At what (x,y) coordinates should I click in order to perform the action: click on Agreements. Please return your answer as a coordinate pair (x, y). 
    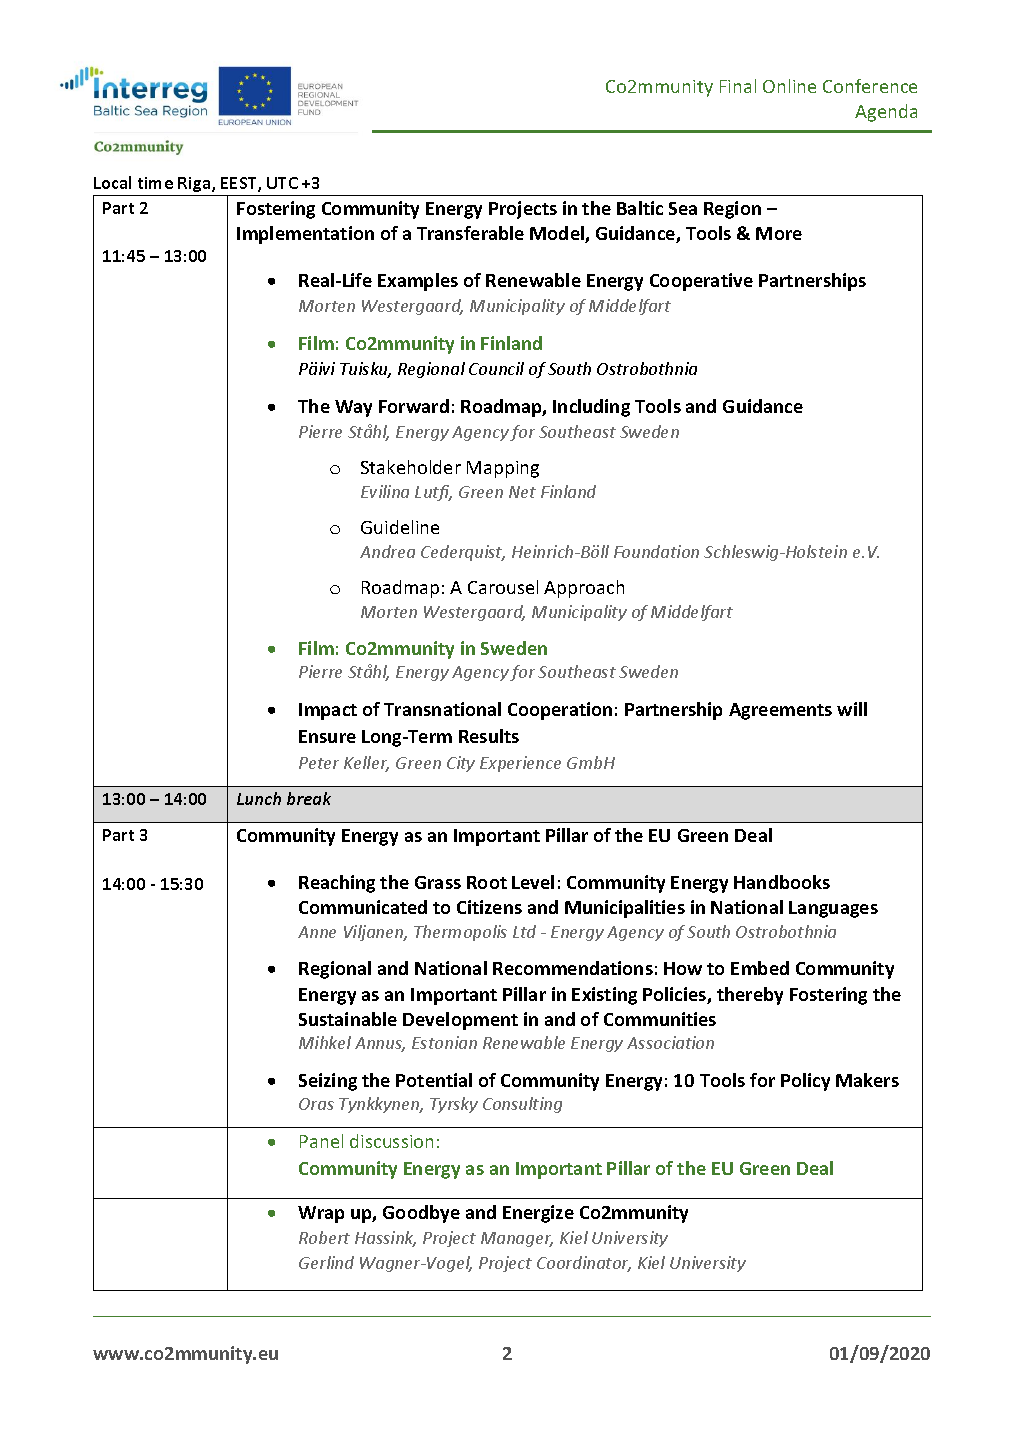
    Looking at the image, I should click on (780, 711).
